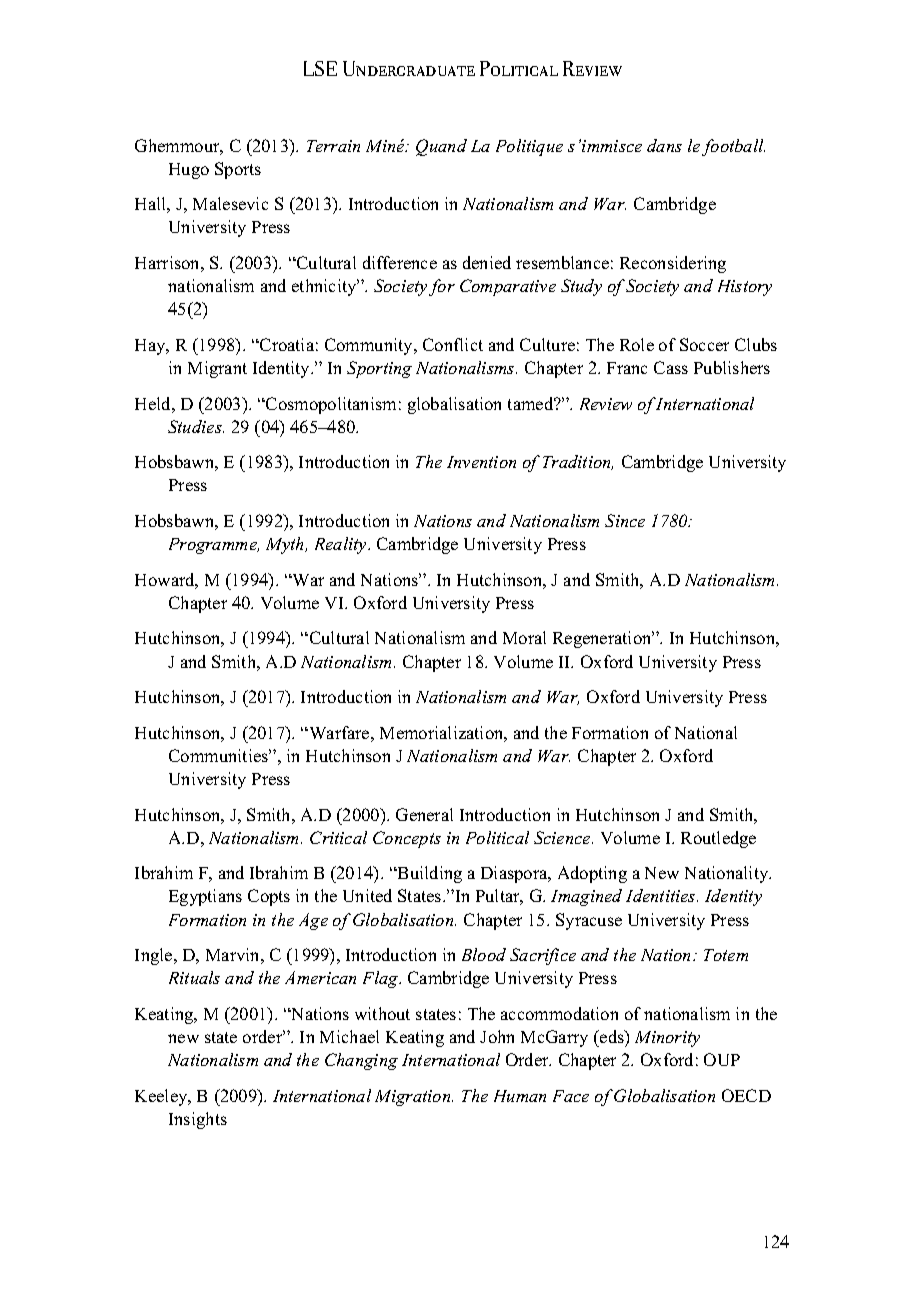 The image size is (924, 1308). What do you see at coordinates (424, 814) in the image?
I see `General` at bounding box center [424, 814].
